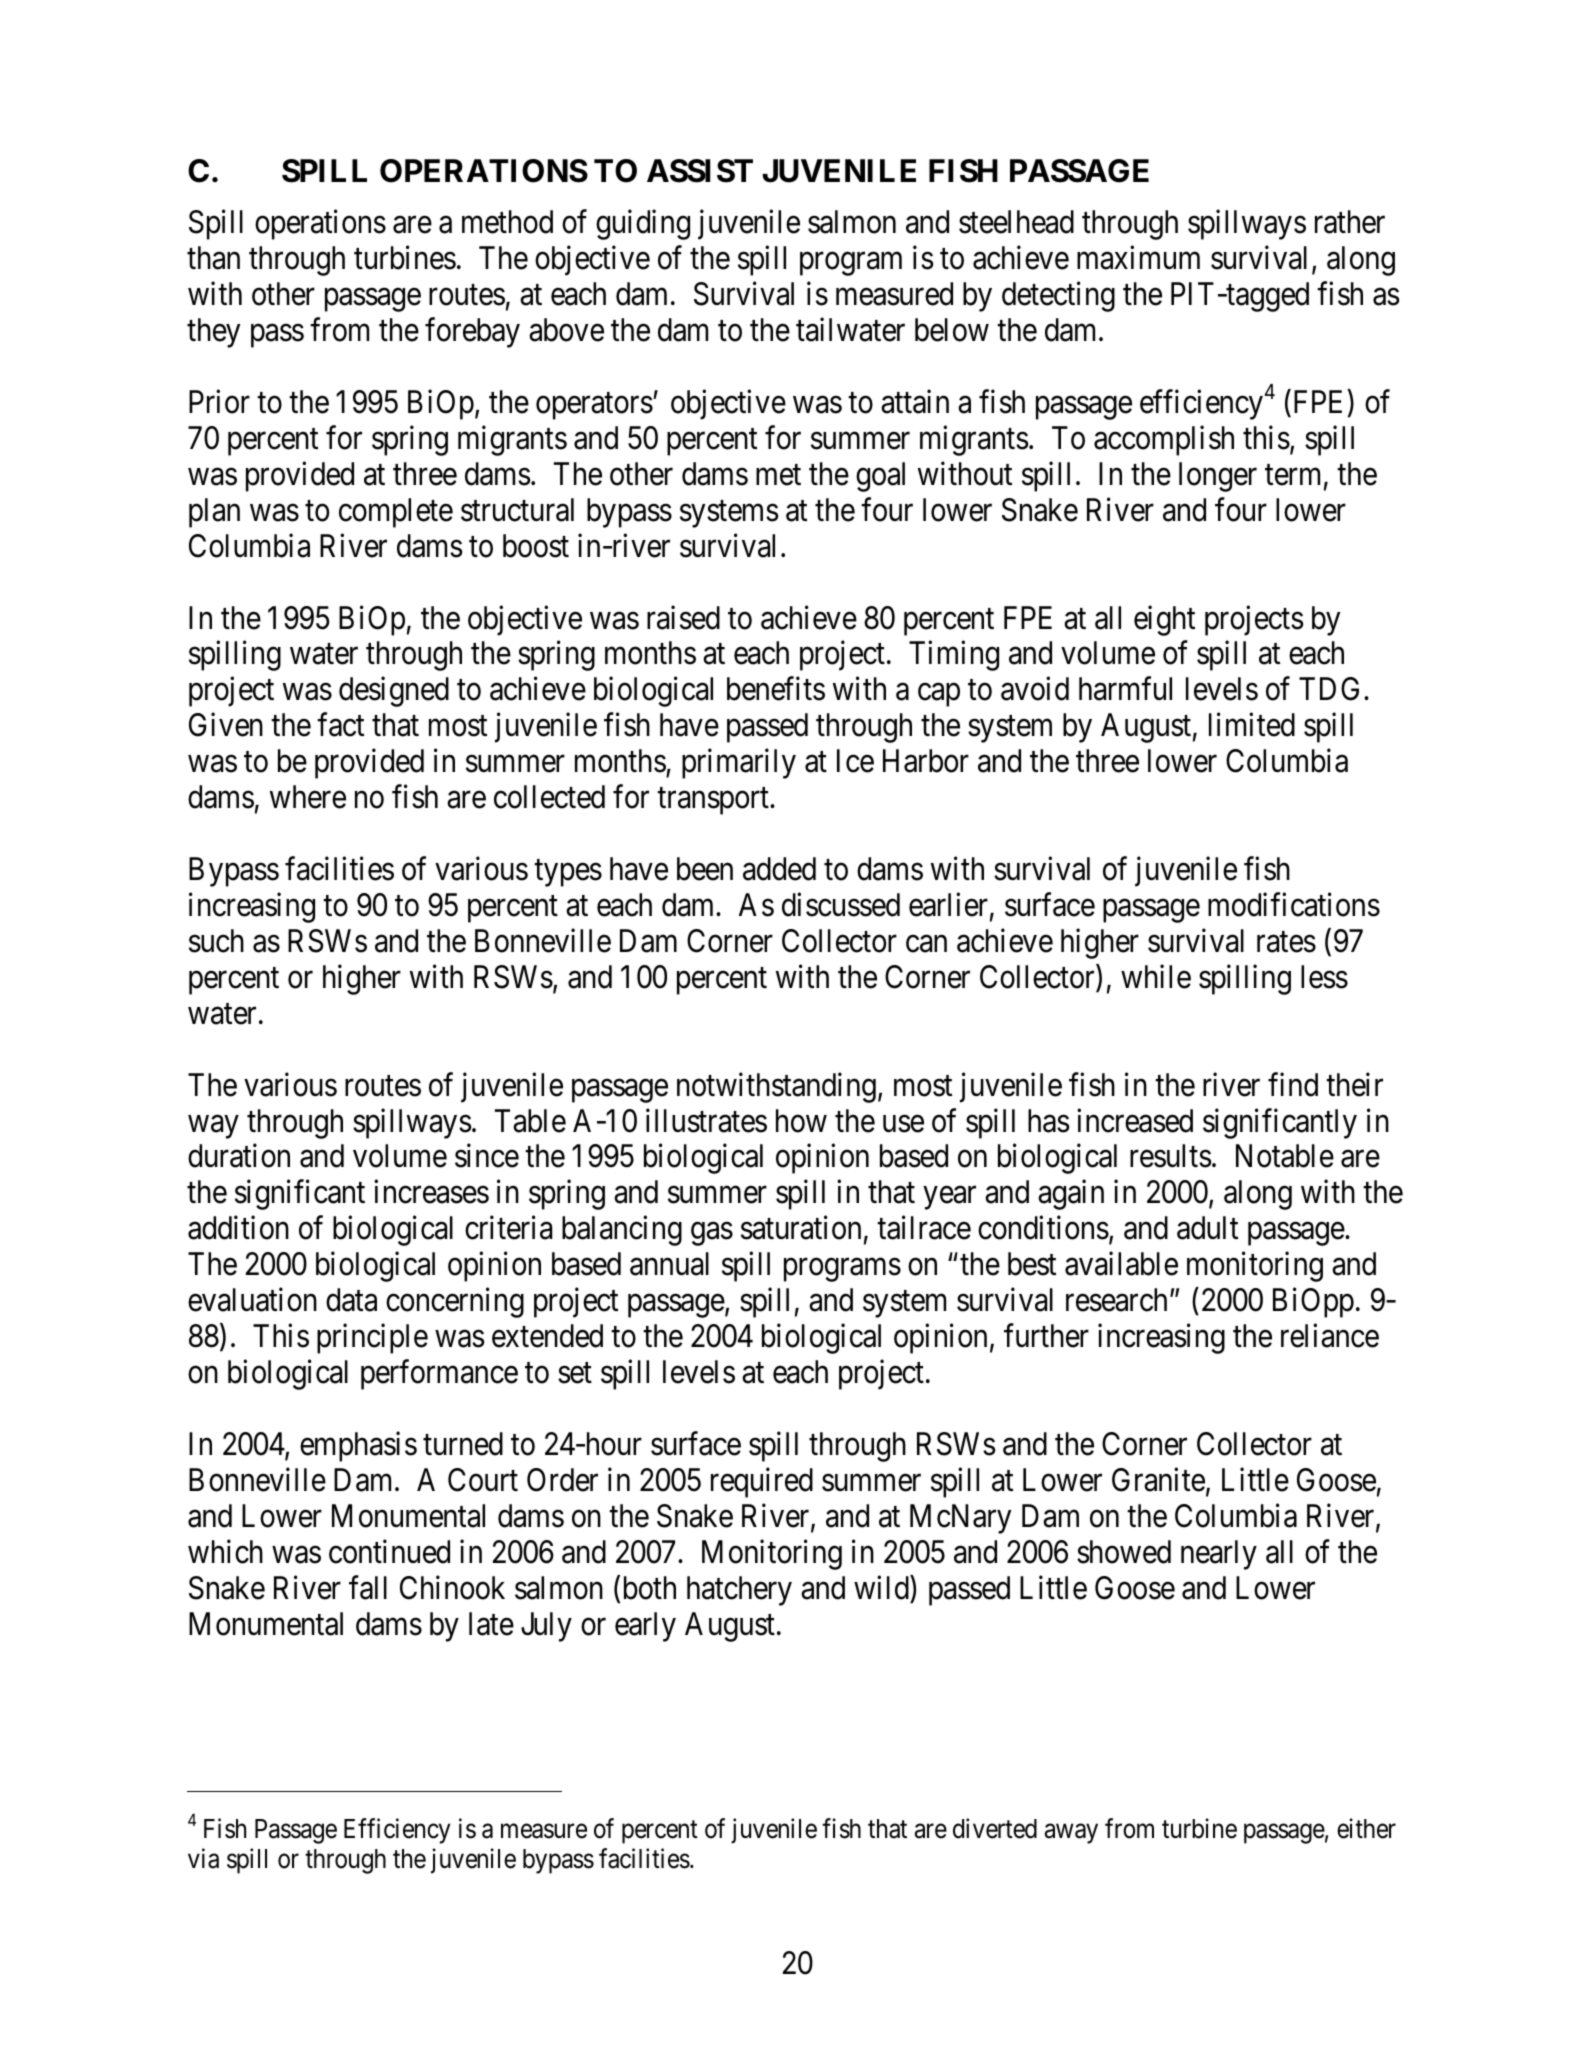  Describe the element at coordinates (1207, 1228) in the document. I see `adult` at that location.
